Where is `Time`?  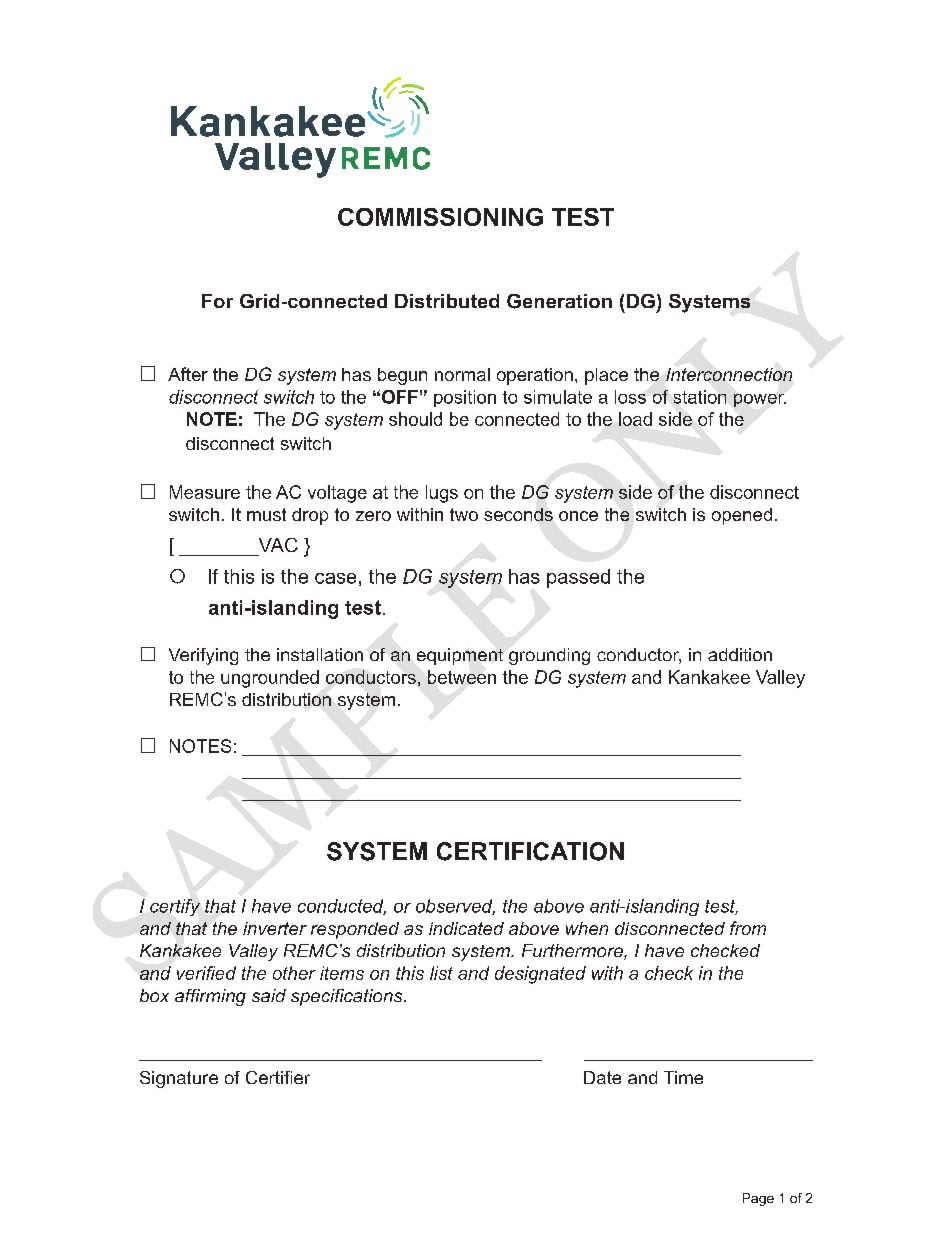 Time is located at coordinates (683, 1077).
